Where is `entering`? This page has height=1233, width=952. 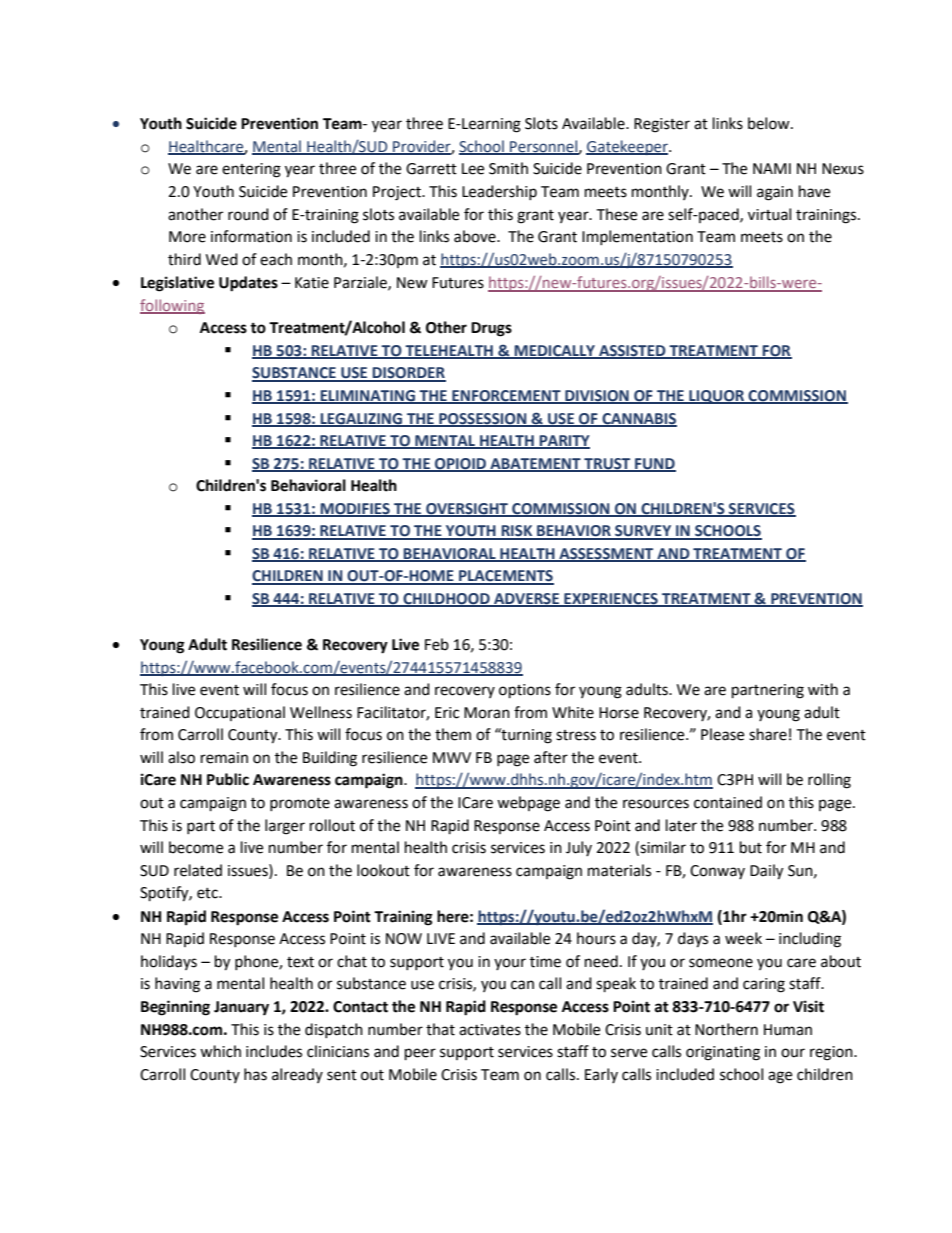
entering is located at coordinates (251, 170).
